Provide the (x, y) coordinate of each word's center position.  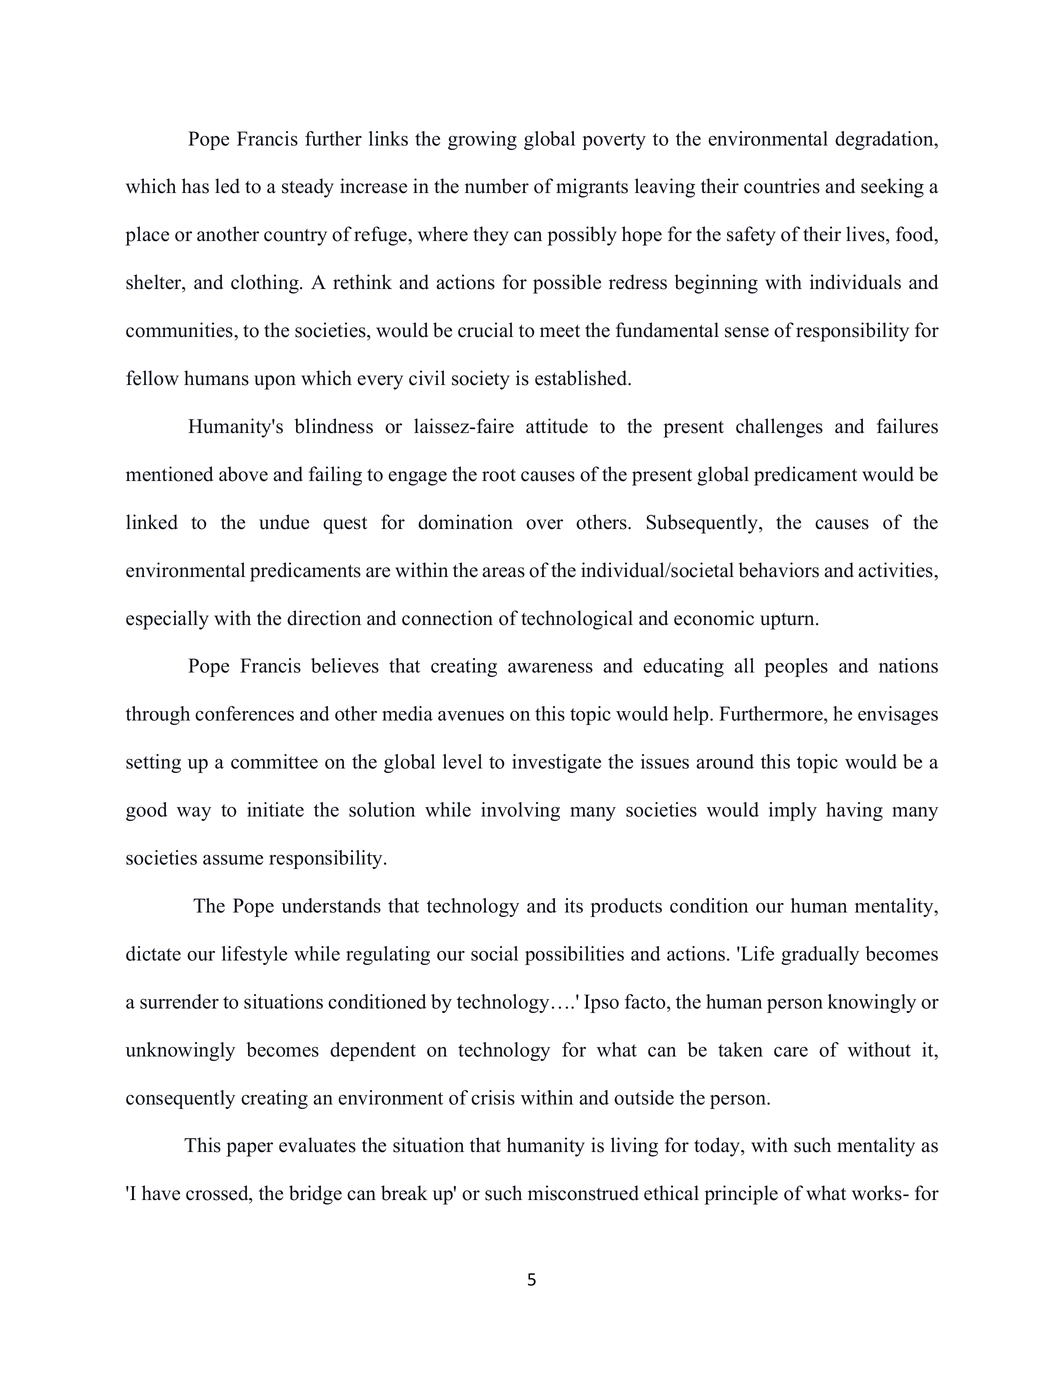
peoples (796, 667)
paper (250, 1149)
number (497, 186)
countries (782, 186)
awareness (550, 668)
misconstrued (583, 1193)
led (227, 186)
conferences (244, 713)
